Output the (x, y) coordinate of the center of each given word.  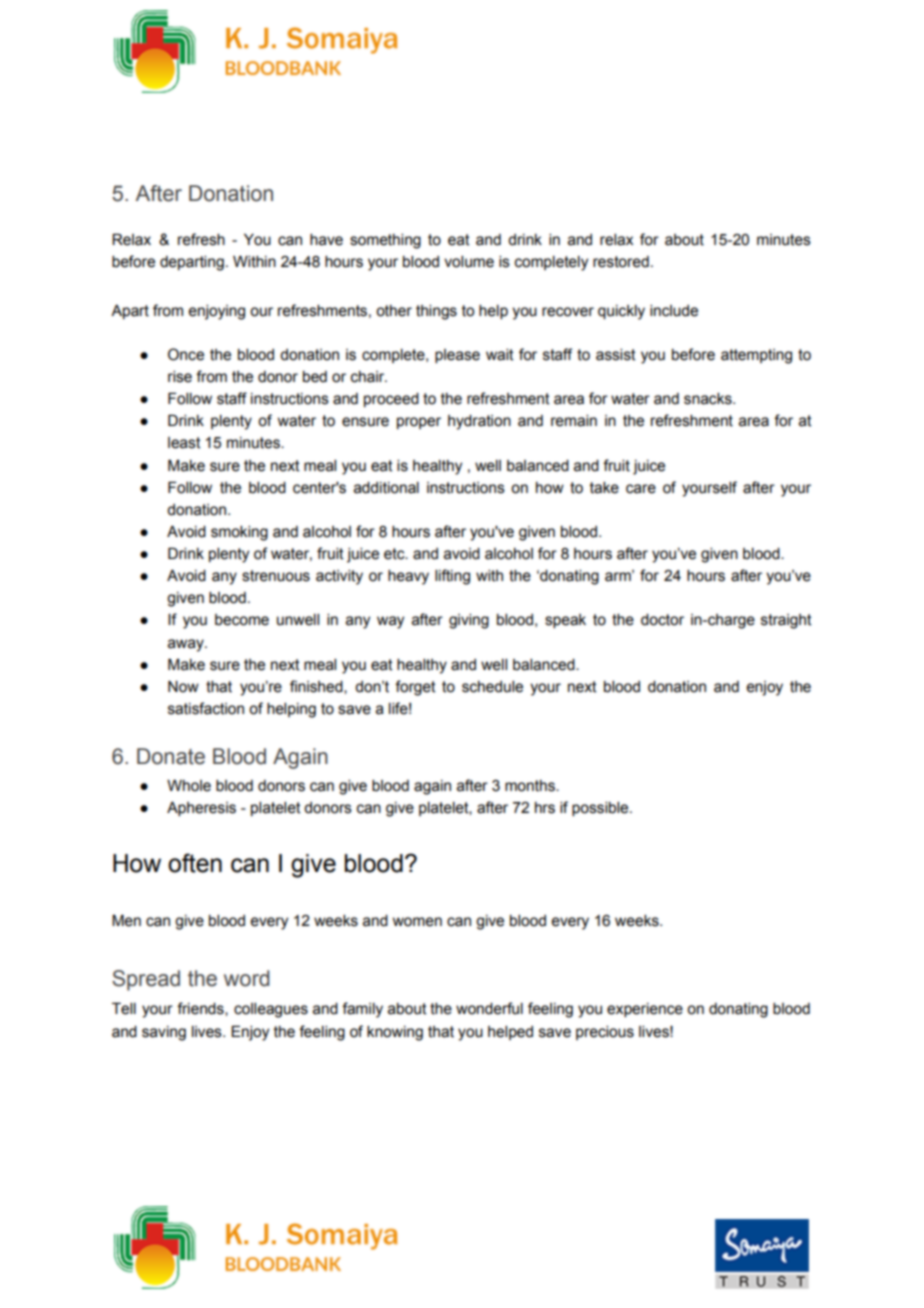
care (641, 489)
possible (601, 809)
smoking (239, 533)
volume (469, 262)
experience (645, 1010)
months (531, 786)
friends (201, 1009)
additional (386, 488)
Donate (171, 756)
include (674, 311)
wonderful (489, 1008)
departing (192, 263)
